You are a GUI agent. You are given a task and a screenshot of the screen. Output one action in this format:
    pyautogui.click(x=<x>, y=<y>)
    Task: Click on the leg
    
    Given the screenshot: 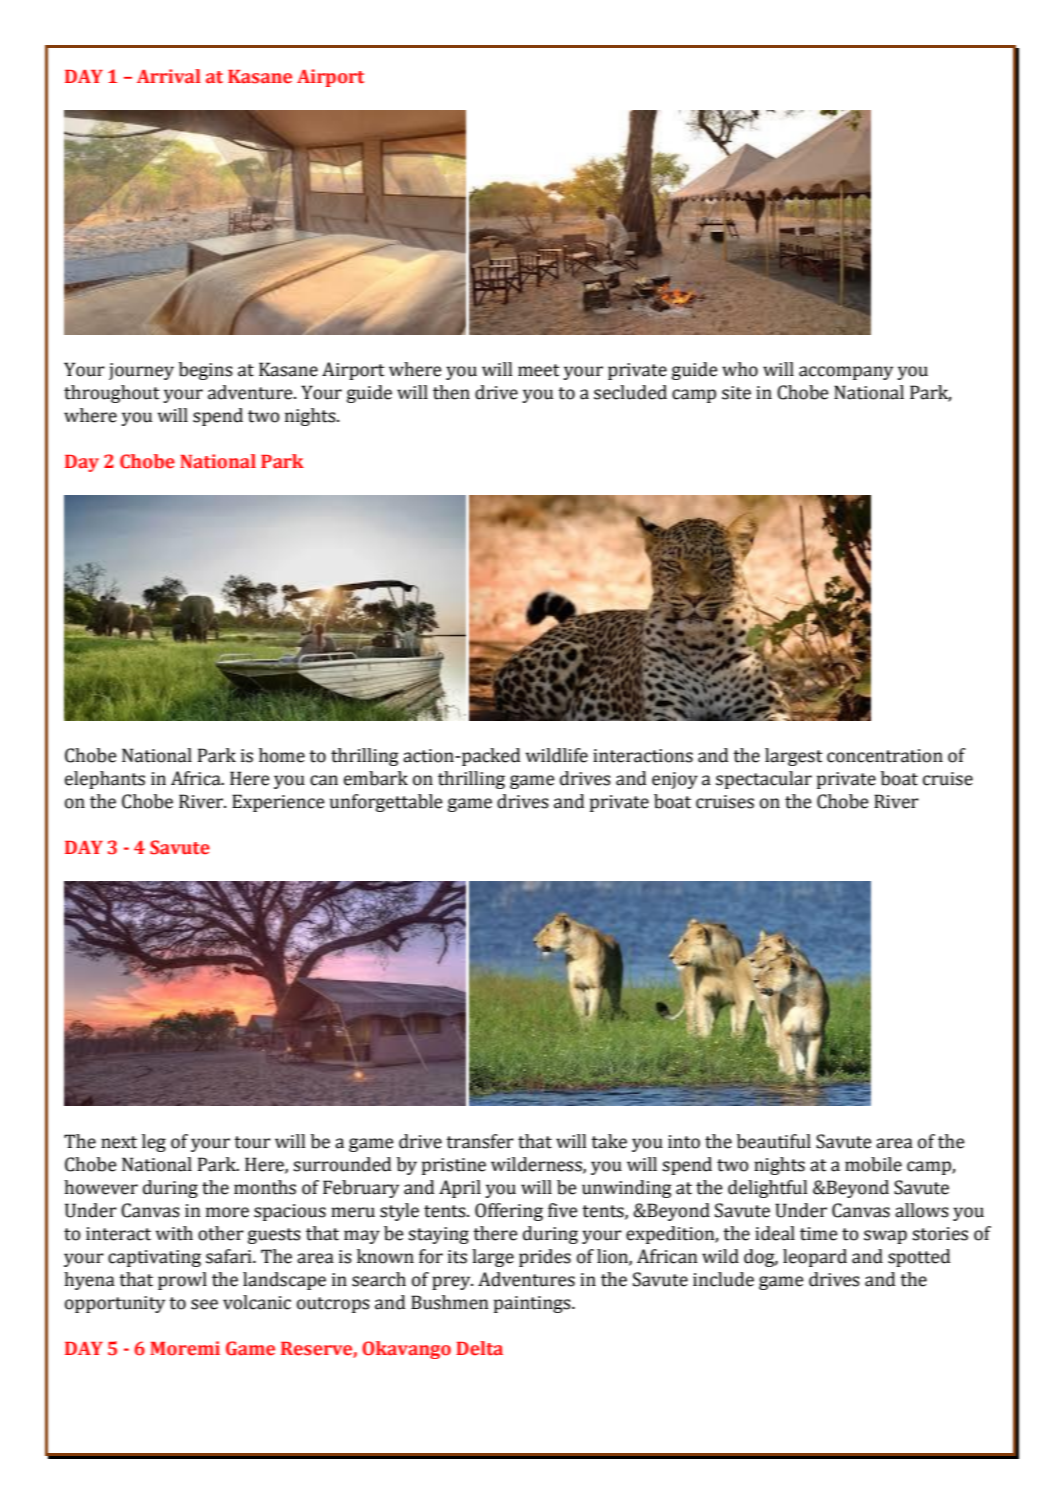 What is the action you would take?
    pyautogui.click(x=154, y=1143)
